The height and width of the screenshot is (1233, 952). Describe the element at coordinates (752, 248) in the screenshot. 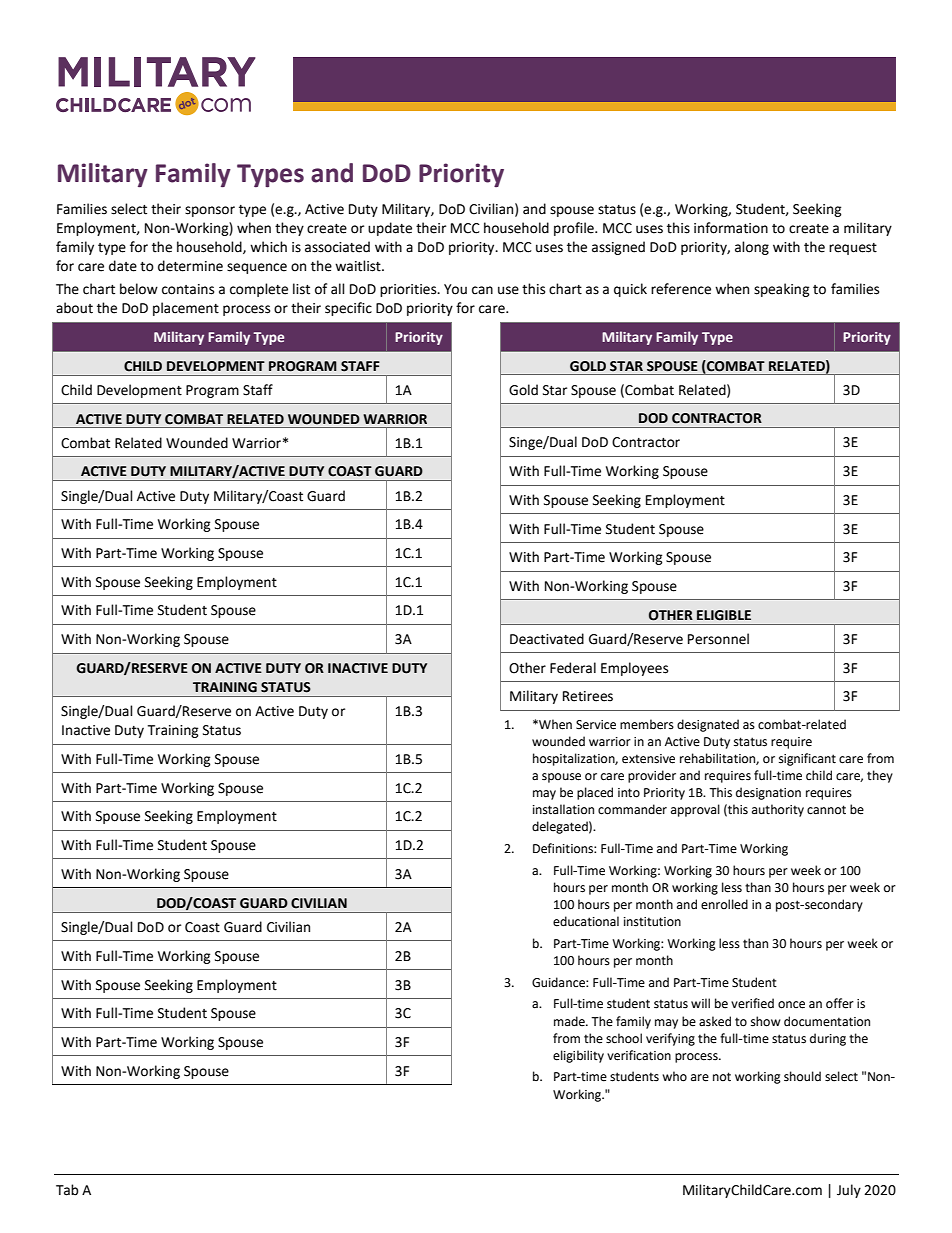

I see `along` at that location.
